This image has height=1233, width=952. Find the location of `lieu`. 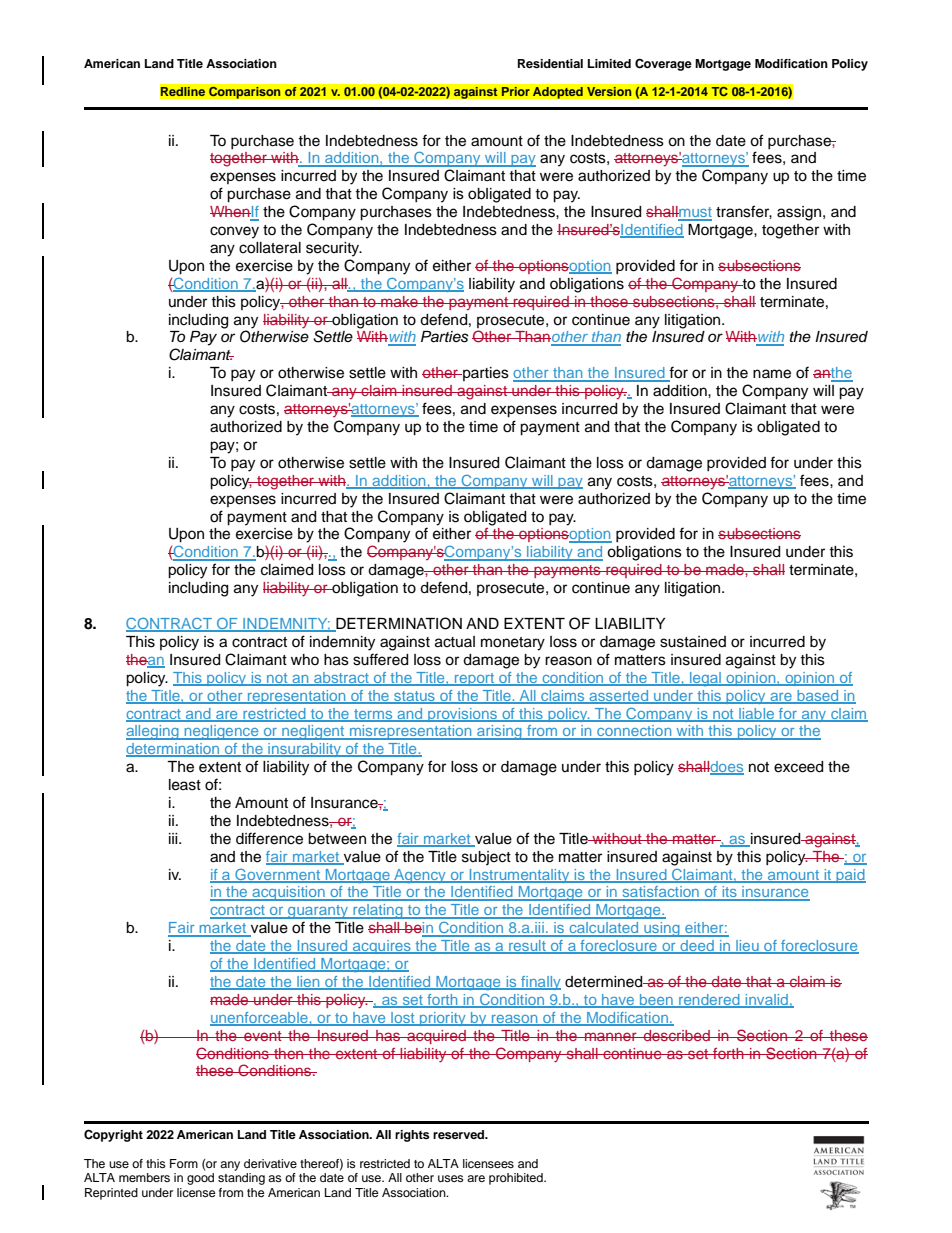

lieu is located at coordinates (747, 947).
